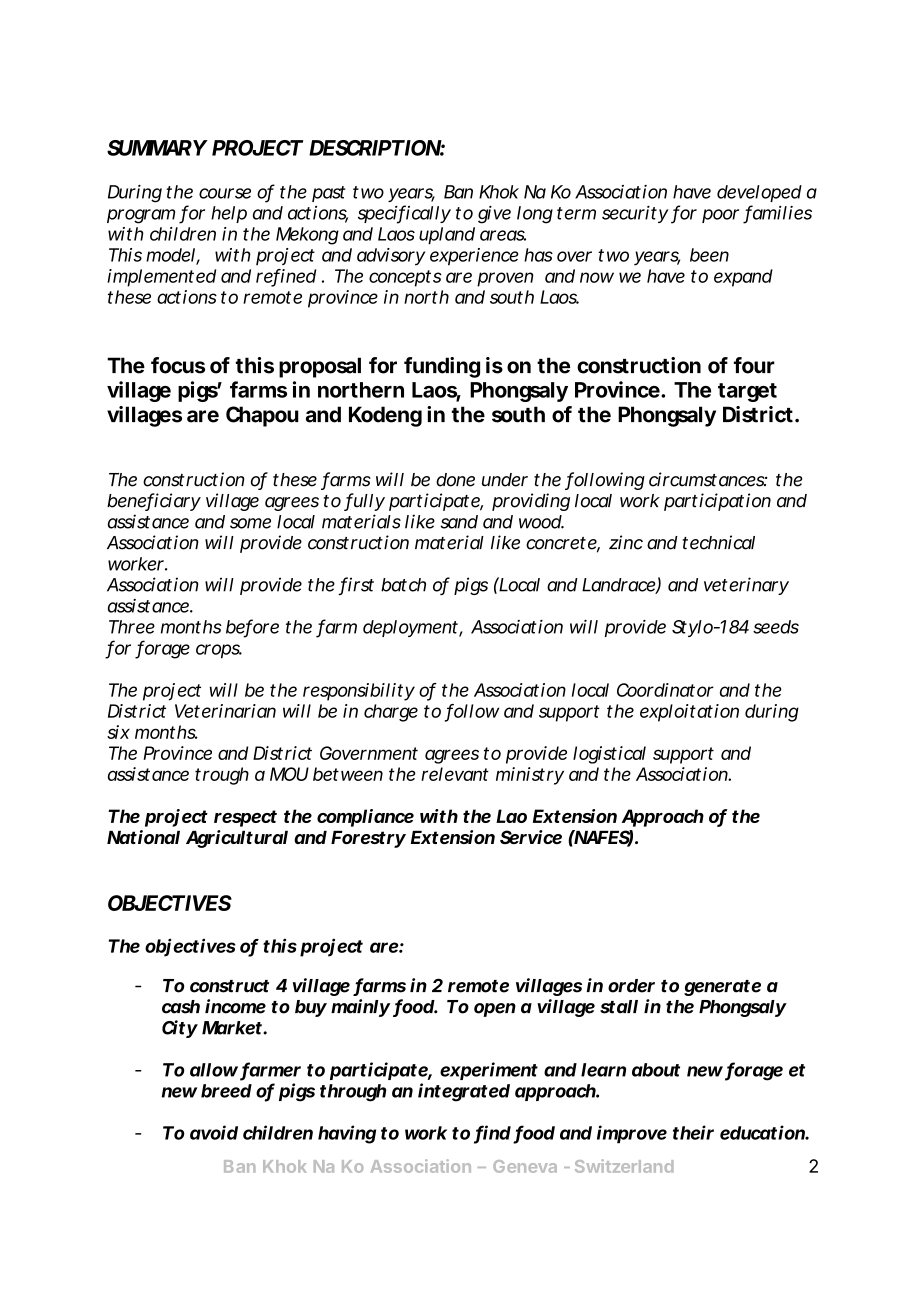 The width and height of the image is (924, 1308). What do you see at coordinates (179, 1029) in the image?
I see `City` at bounding box center [179, 1029].
